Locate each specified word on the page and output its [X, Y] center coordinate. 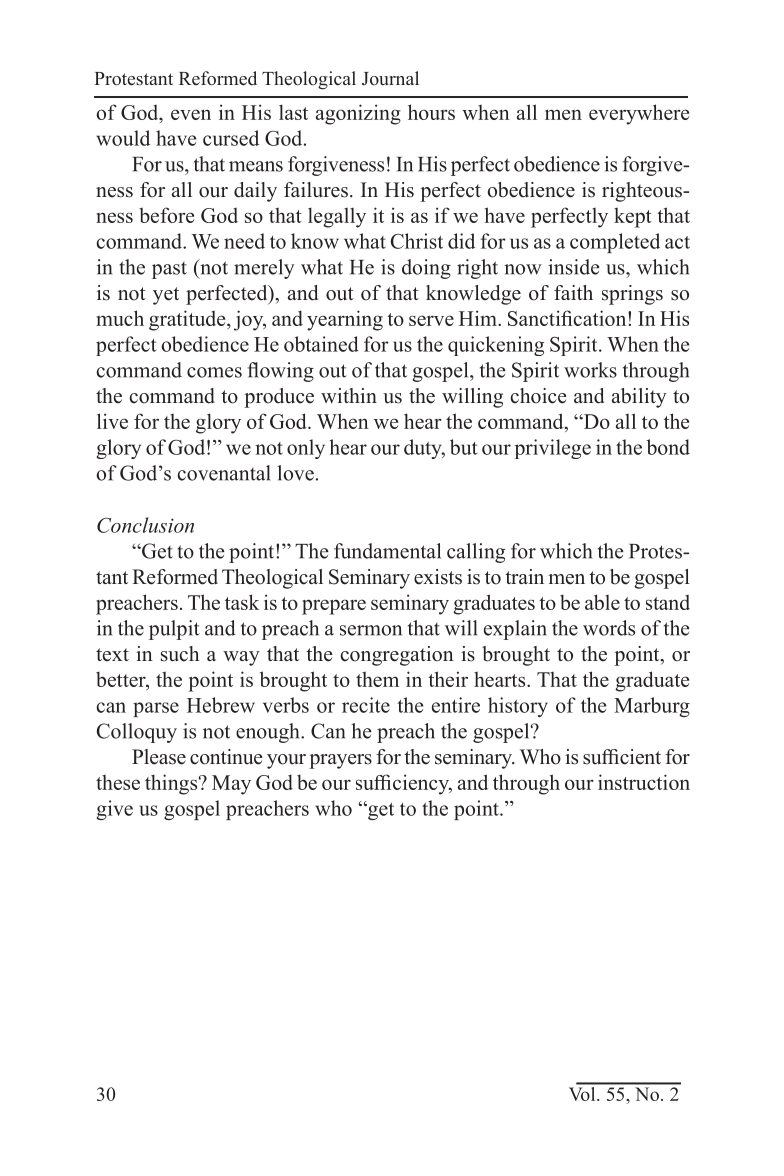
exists [438, 577]
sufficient [622, 757]
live [112, 421]
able [602, 602]
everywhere [639, 114]
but [463, 447]
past [169, 270]
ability [639, 398]
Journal [390, 78]
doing [426, 269]
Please [159, 757]
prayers [340, 761]
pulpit [174, 630]
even [191, 114]
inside [574, 267]
